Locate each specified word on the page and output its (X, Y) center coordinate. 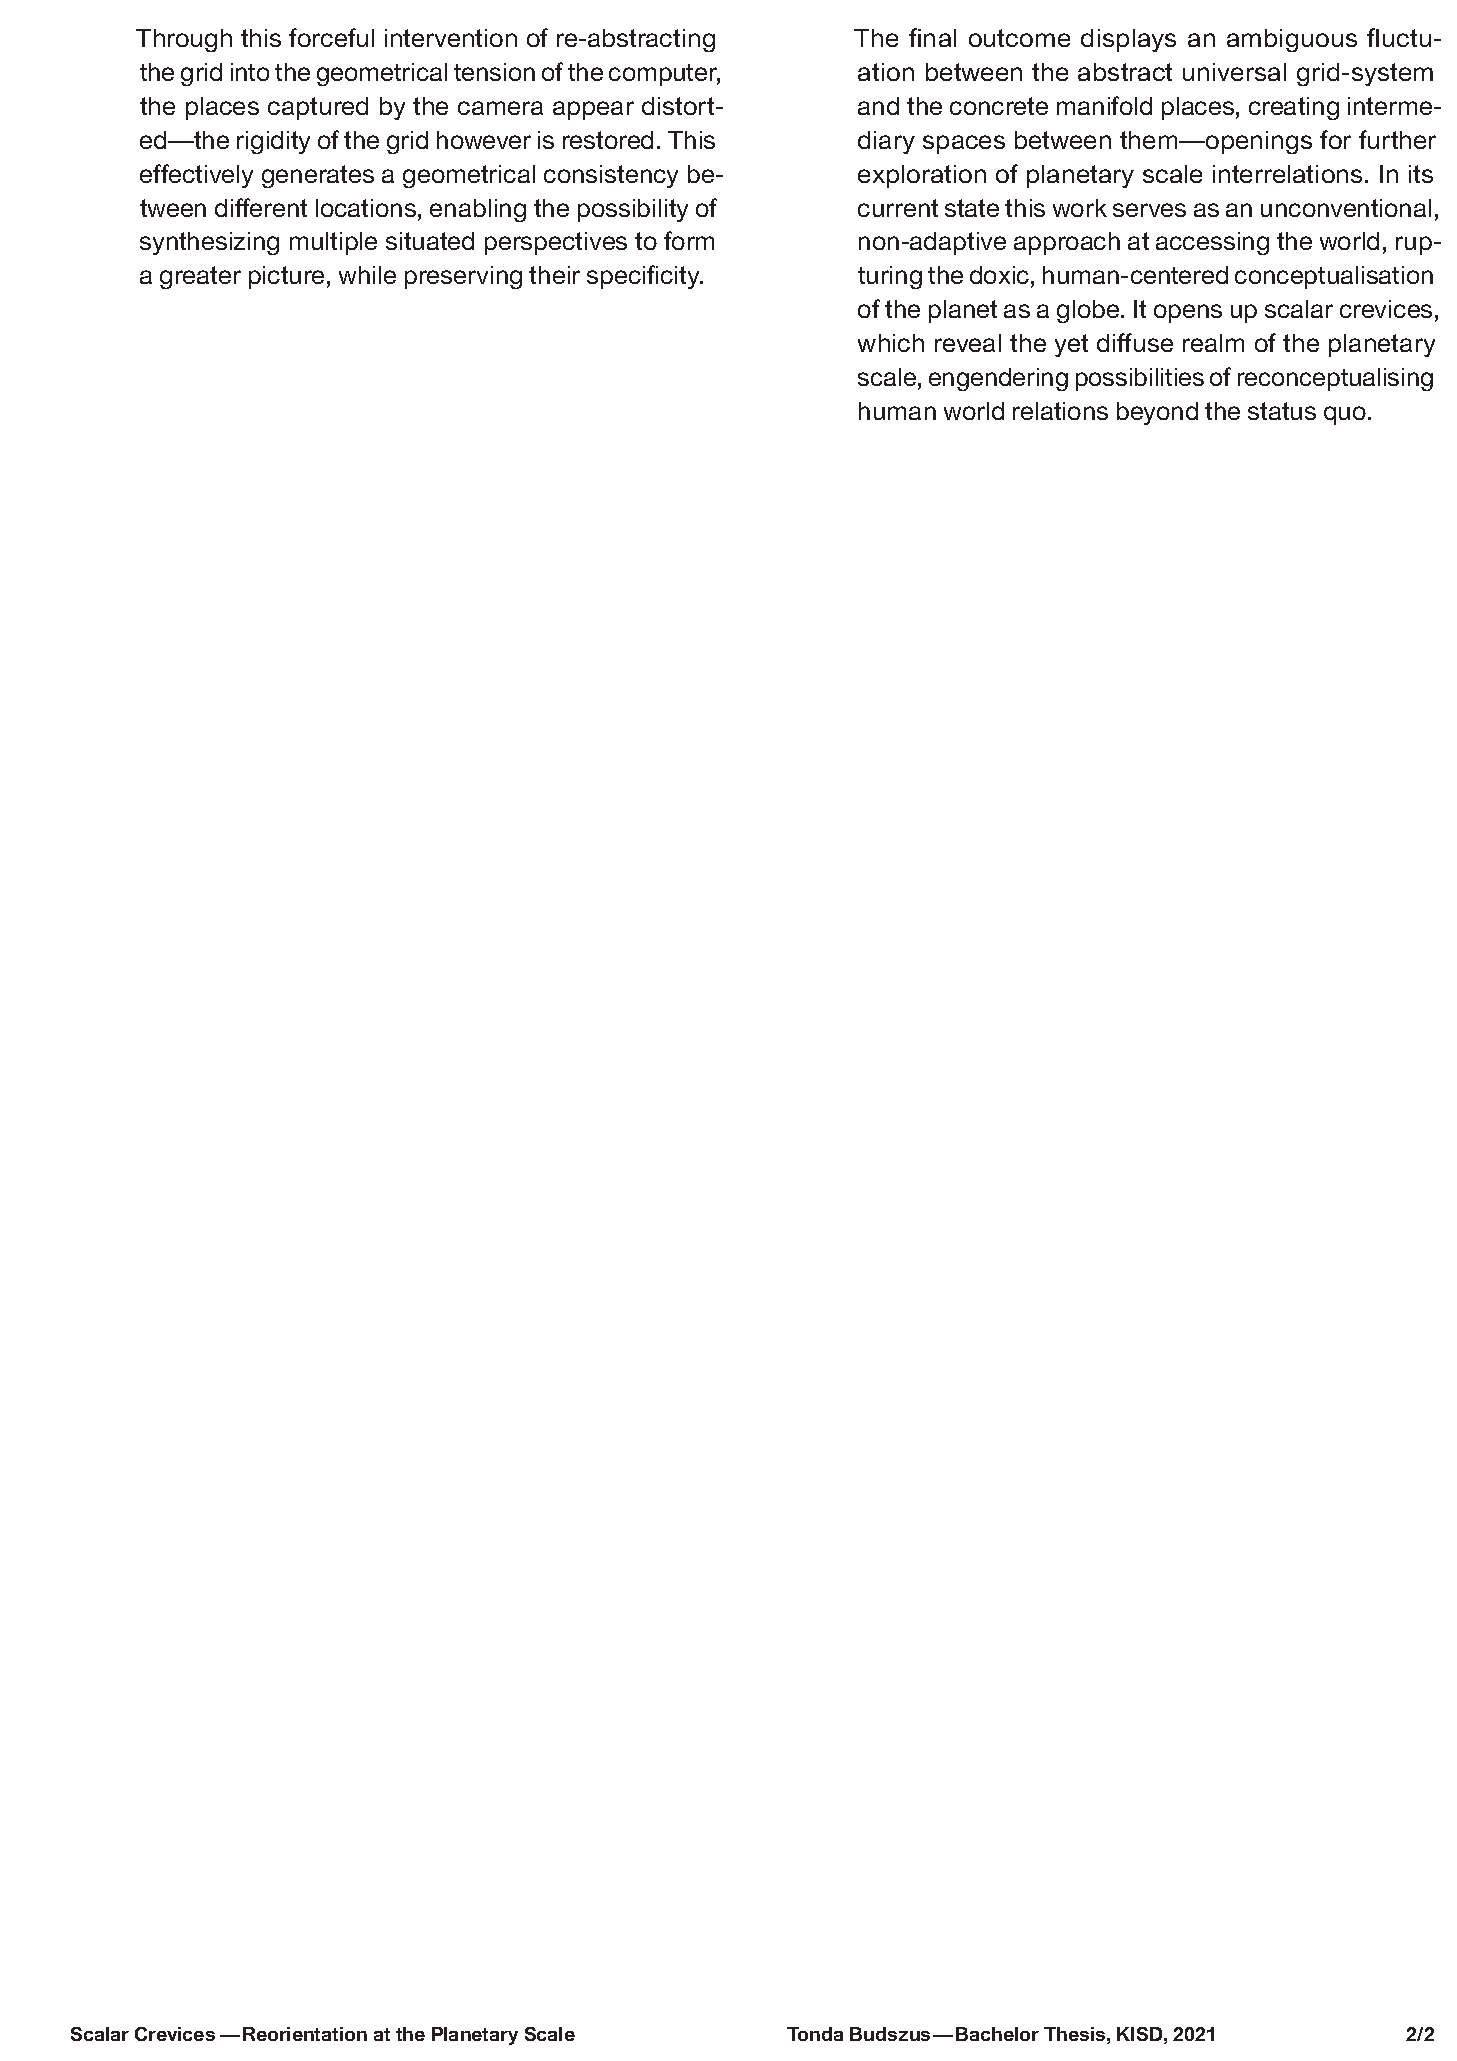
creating (1294, 108)
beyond (1157, 413)
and (878, 106)
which (891, 343)
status (1282, 411)
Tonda (815, 2034)
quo (1345, 415)
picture (286, 277)
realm (1213, 343)
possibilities (1140, 379)
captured (318, 108)
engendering (998, 379)
